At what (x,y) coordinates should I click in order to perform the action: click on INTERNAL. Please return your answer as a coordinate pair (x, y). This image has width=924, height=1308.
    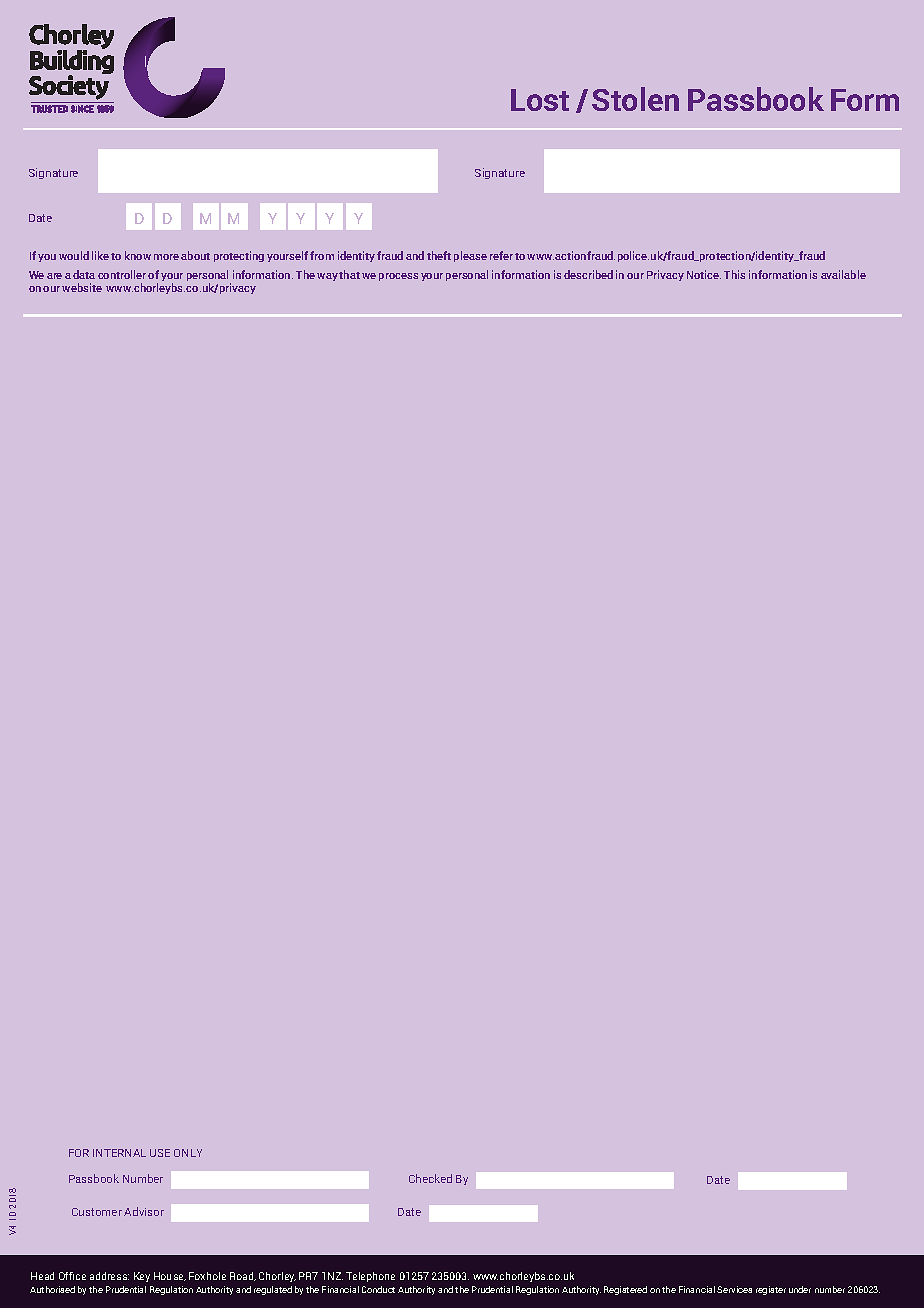
    Looking at the image, I should click on (119, 1153).
